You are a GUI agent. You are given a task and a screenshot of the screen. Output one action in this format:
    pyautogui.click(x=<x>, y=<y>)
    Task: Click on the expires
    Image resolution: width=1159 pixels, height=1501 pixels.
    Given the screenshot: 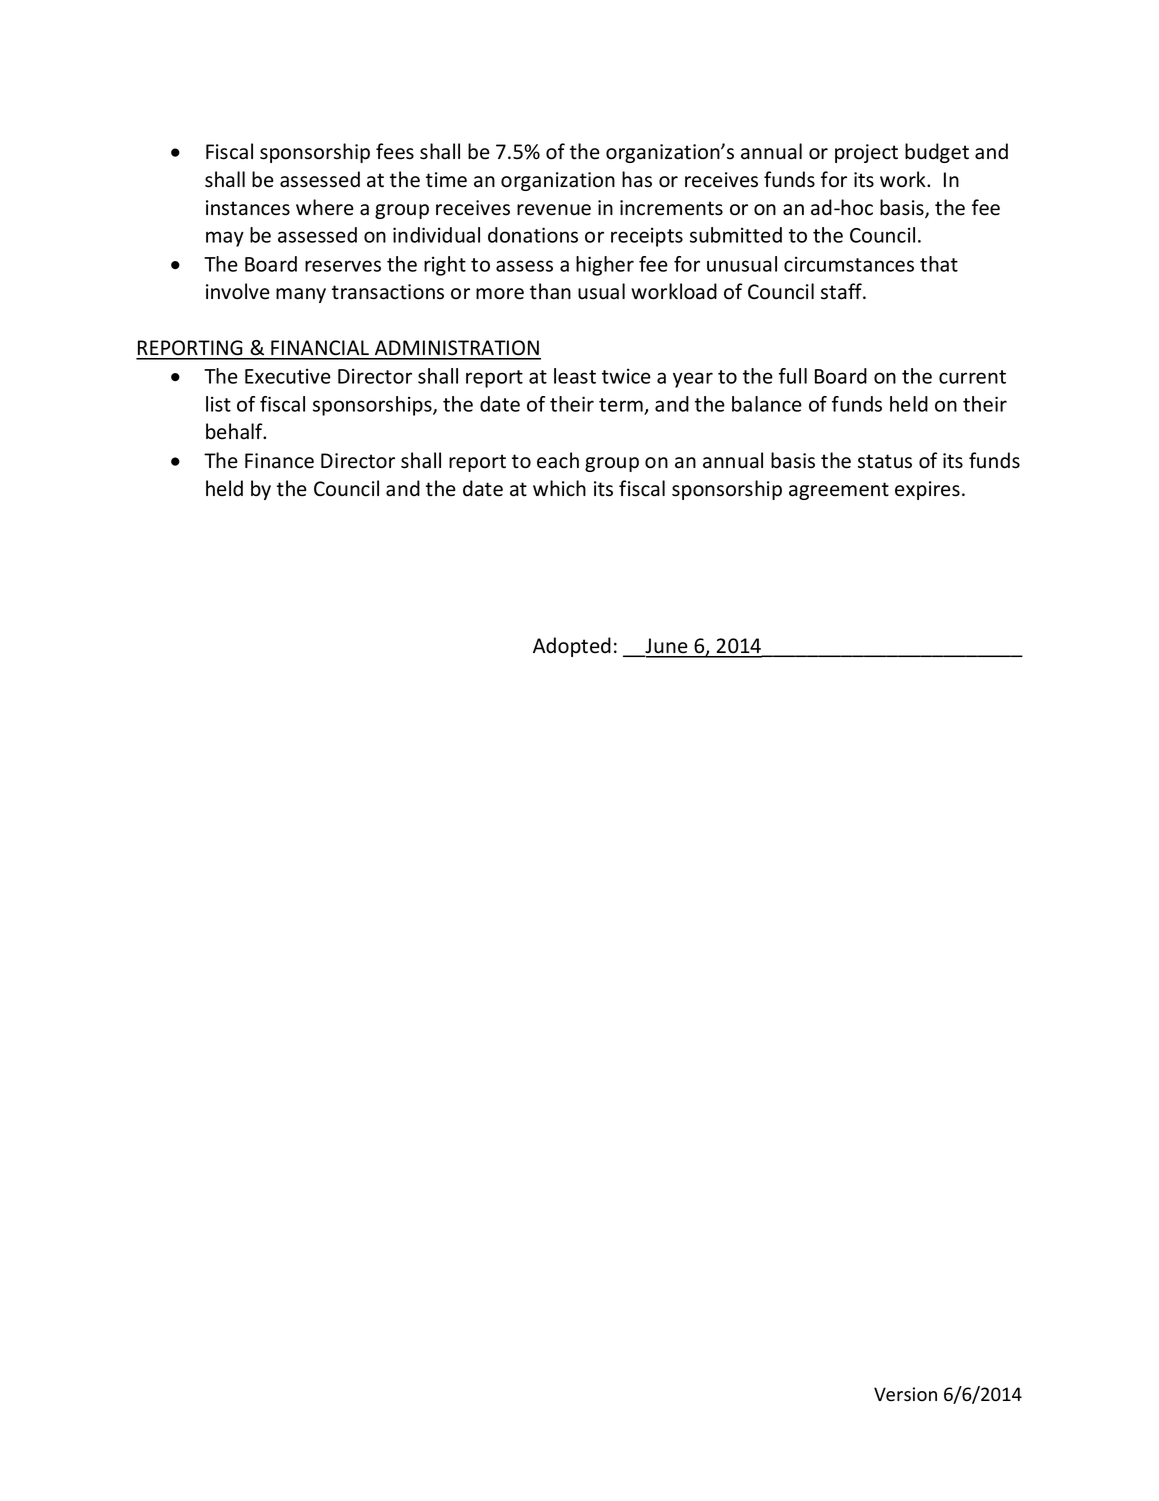 What is the action you would take?
    pyautogui.click(x=927, y=490)
